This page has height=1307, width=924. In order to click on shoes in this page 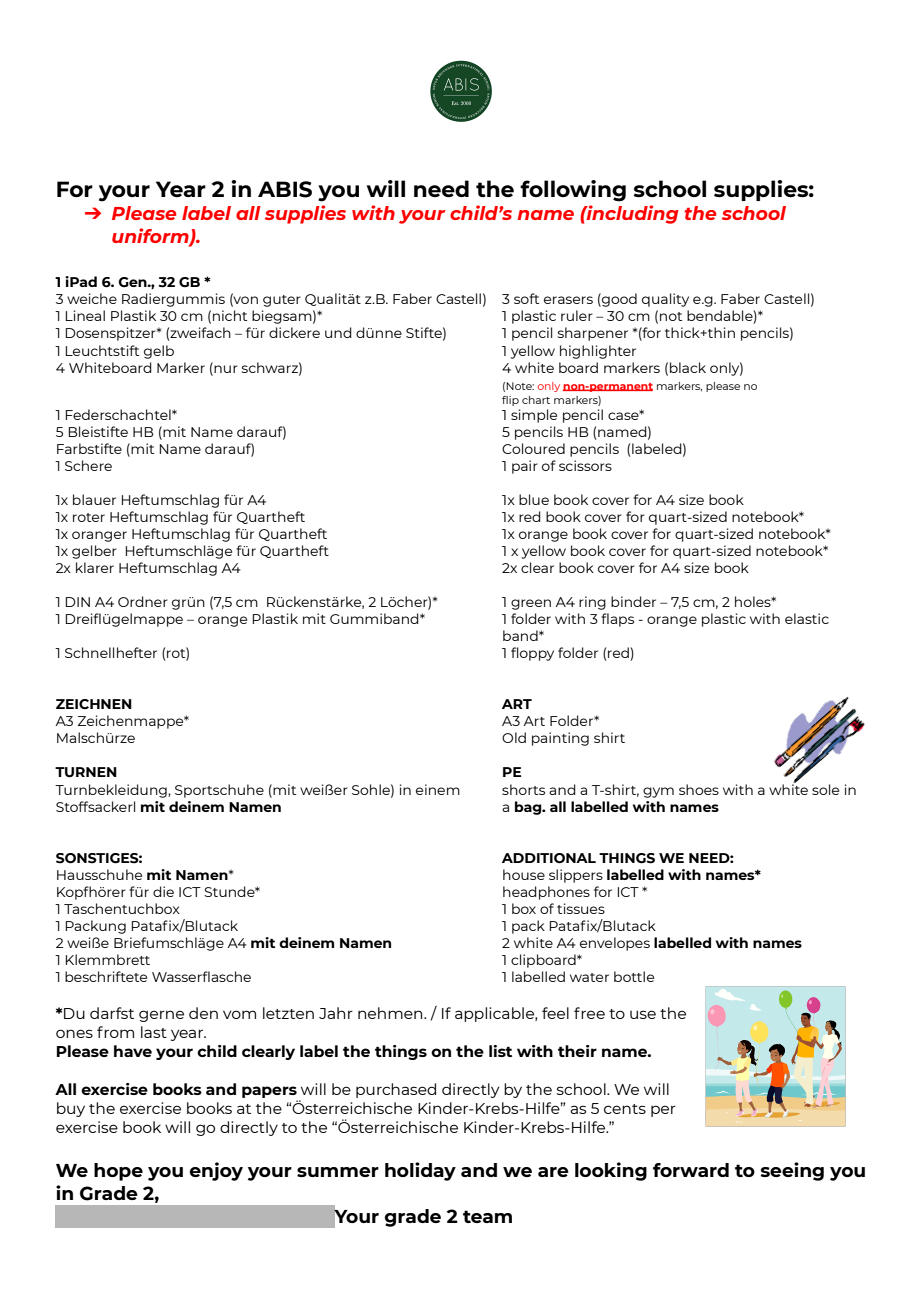, I will do `click(699, 789)`.
